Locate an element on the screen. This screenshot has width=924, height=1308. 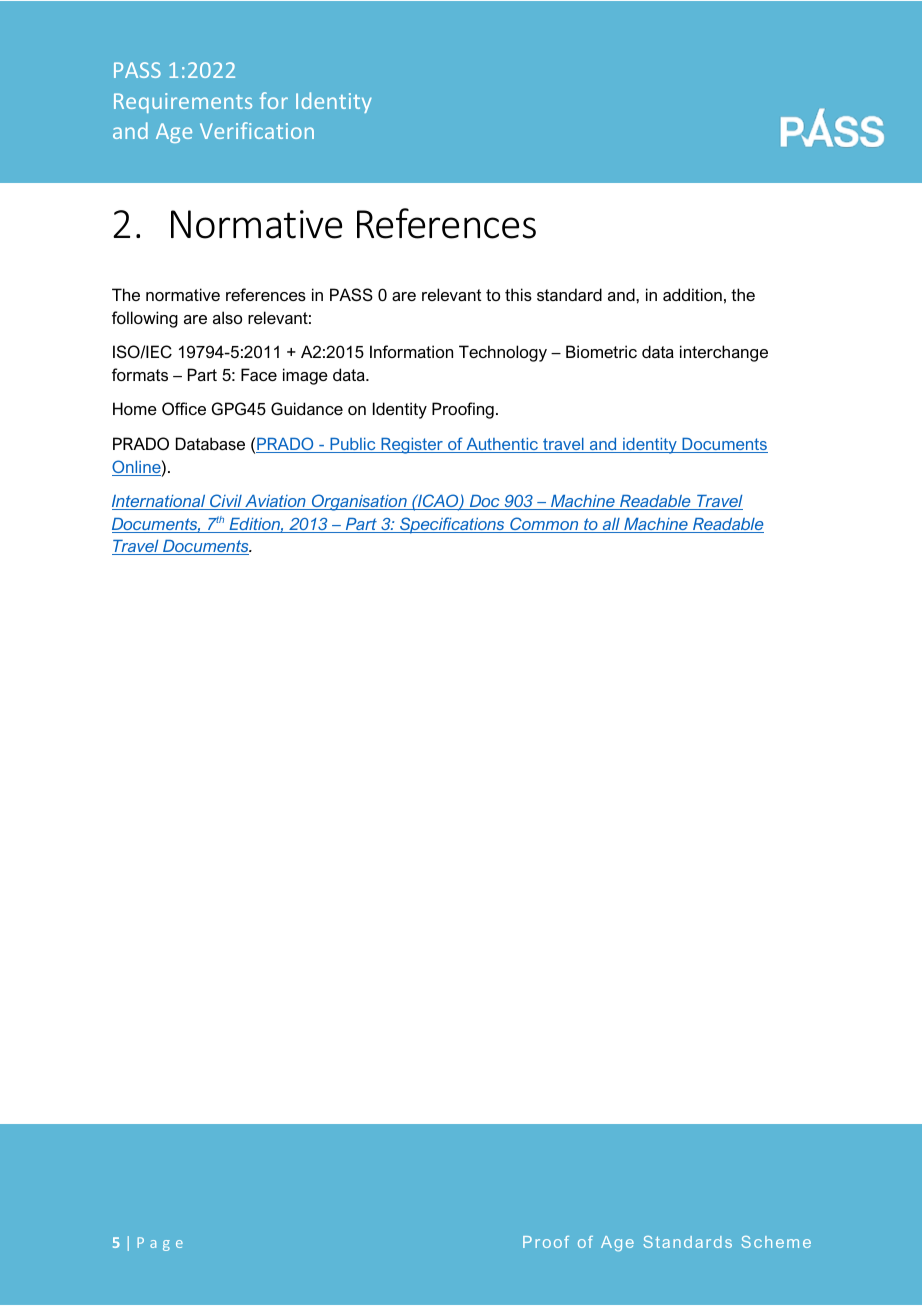
addition is located at coordinates (692, 294).
